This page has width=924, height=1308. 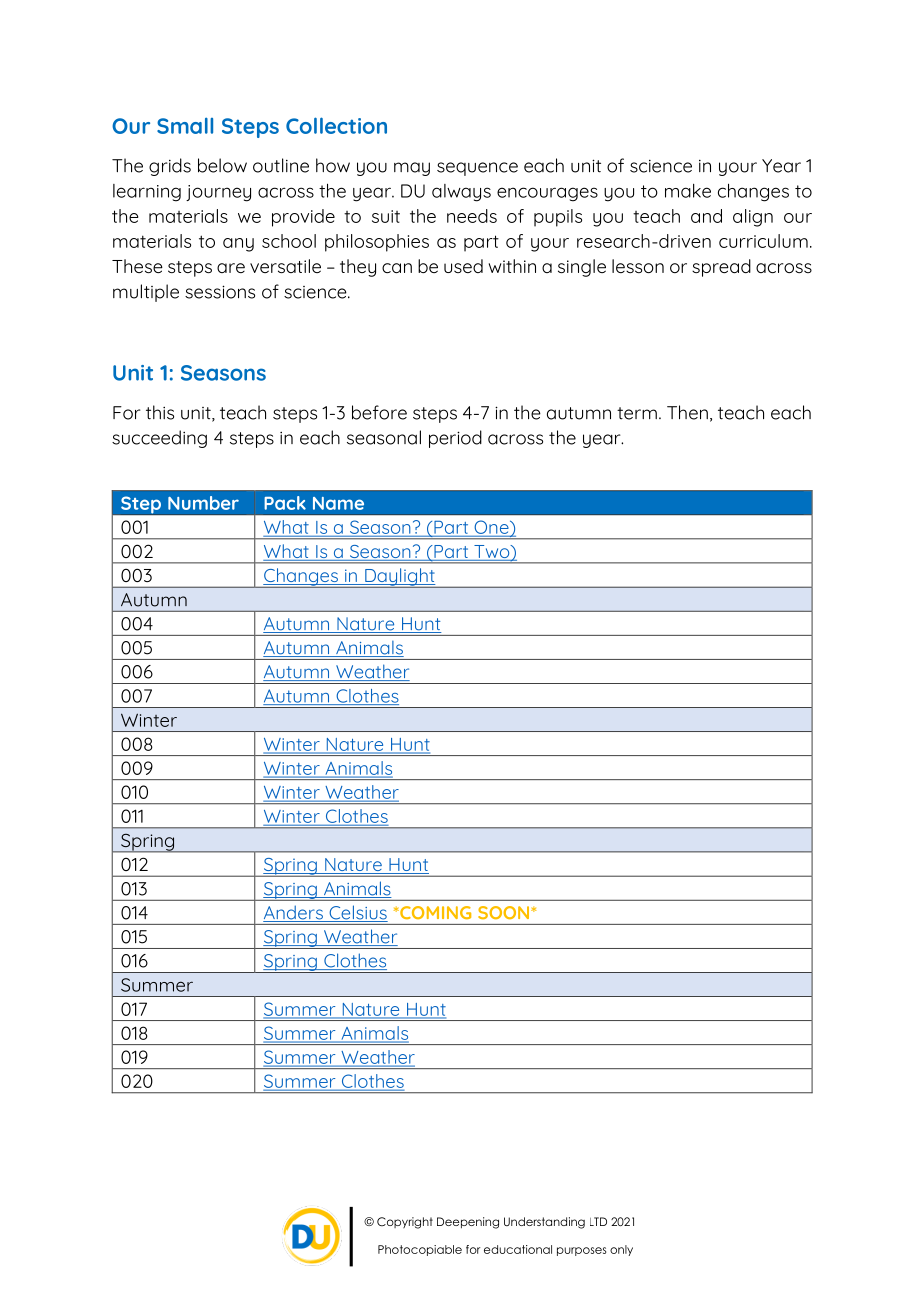 What do you see at coordinates (294, 913) in the page?
I see `Anders` at bounding box center [294, 913].
